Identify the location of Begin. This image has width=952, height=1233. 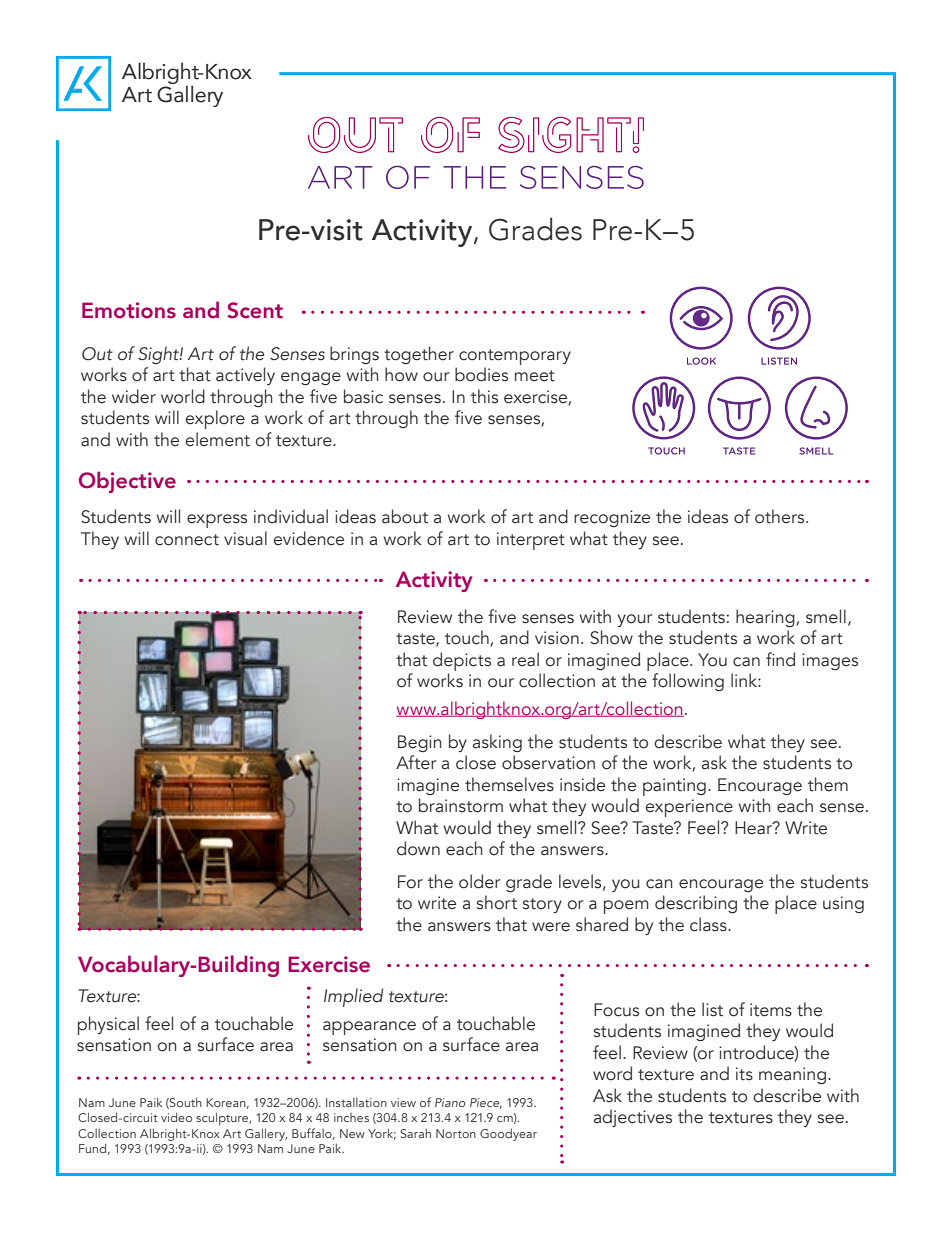
(419, 743).
